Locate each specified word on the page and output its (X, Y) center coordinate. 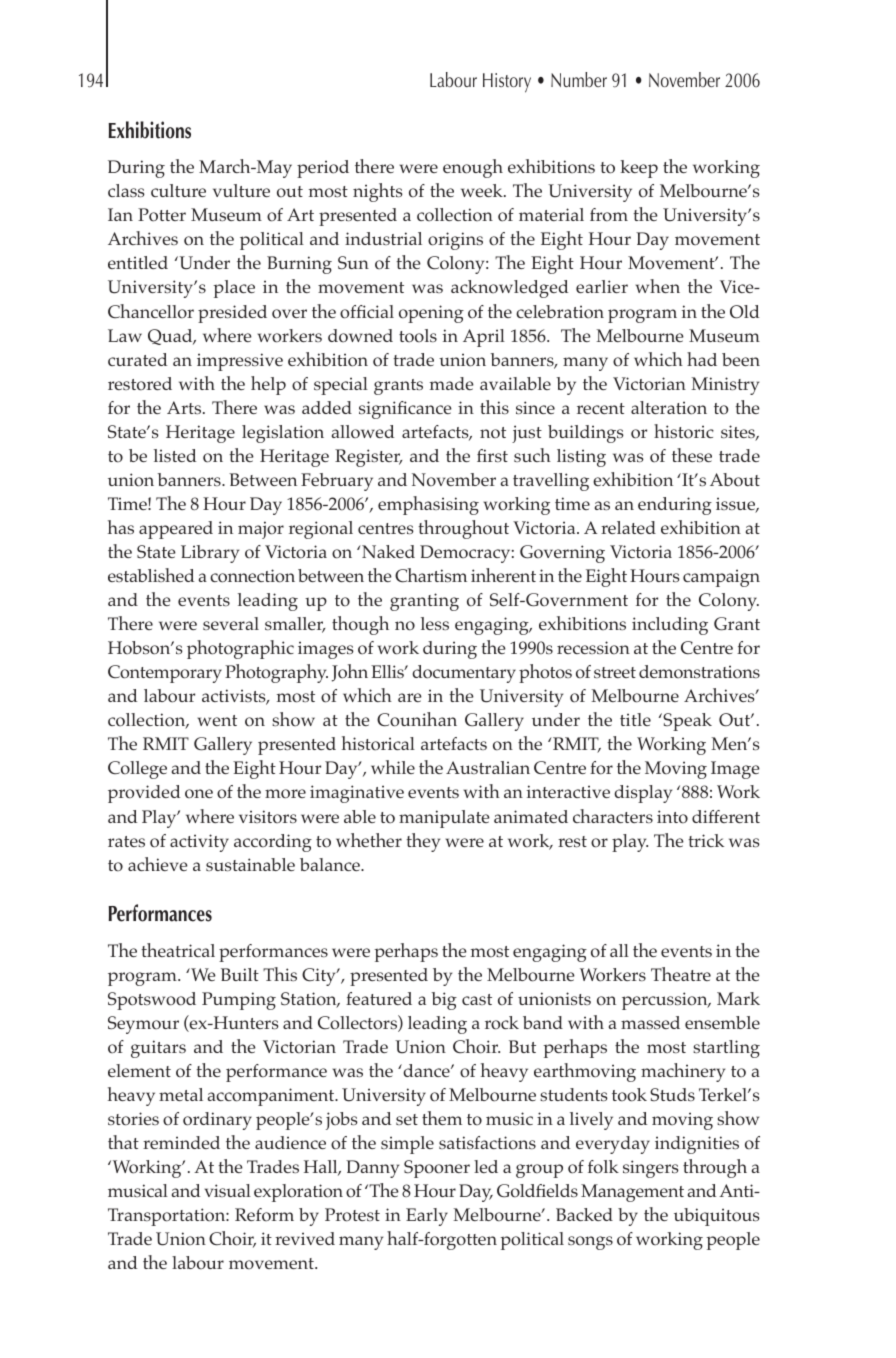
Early (427, 1217)
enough (473, 168)
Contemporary (165, 674)
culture (178, 190)
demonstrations (699, 671)
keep (639, 169)
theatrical (178, 950)
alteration (669, 408)
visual (228, 1190)
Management (632, 1193)
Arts (185, 407)
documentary (464, 674)
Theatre (681, 974)
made (452, 383)
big (444, 1001)
